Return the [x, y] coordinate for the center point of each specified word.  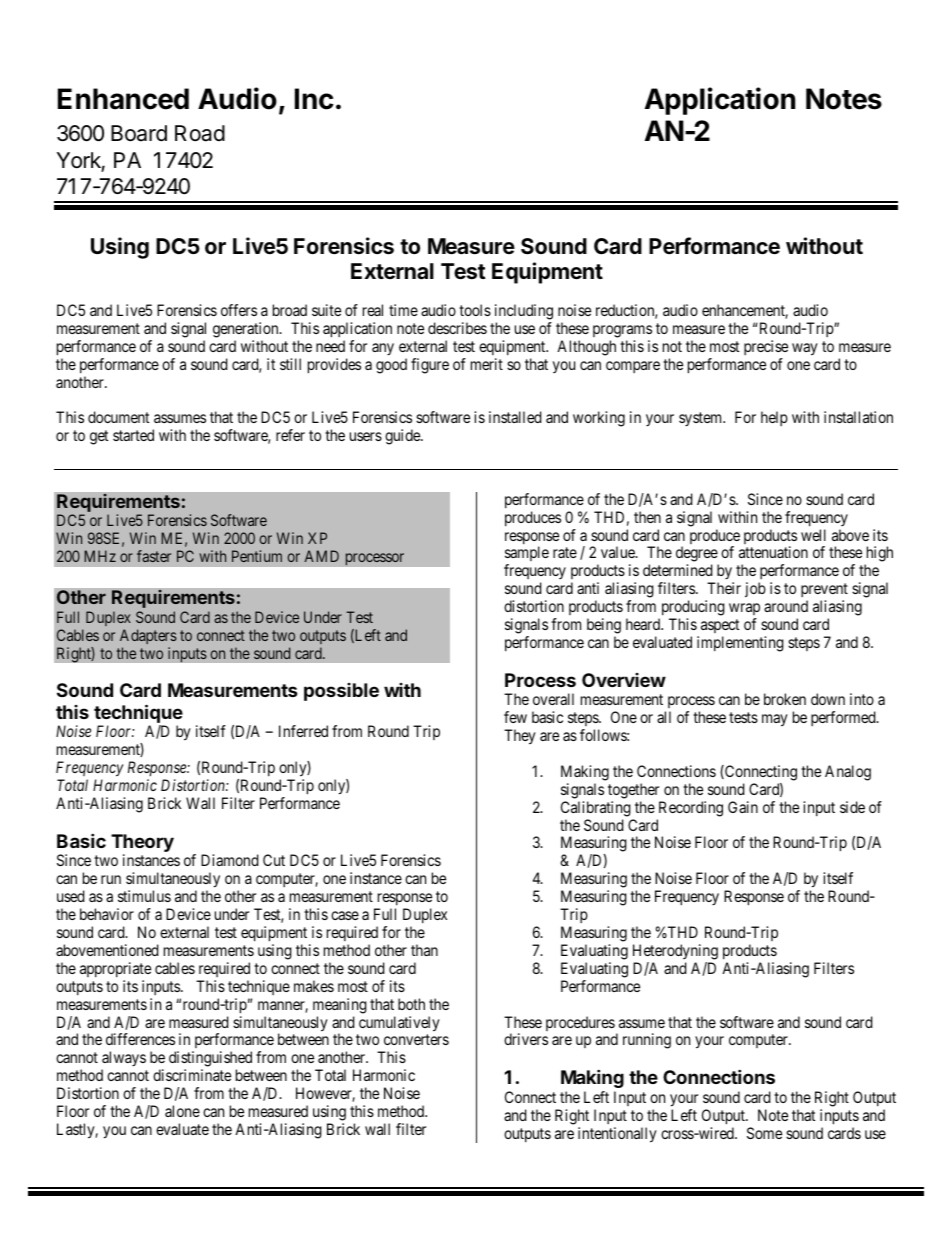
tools [475, 310]
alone [182, 1111]
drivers [526, 1039]
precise [766, 347]
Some [764, 1133]
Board [139, 133]
